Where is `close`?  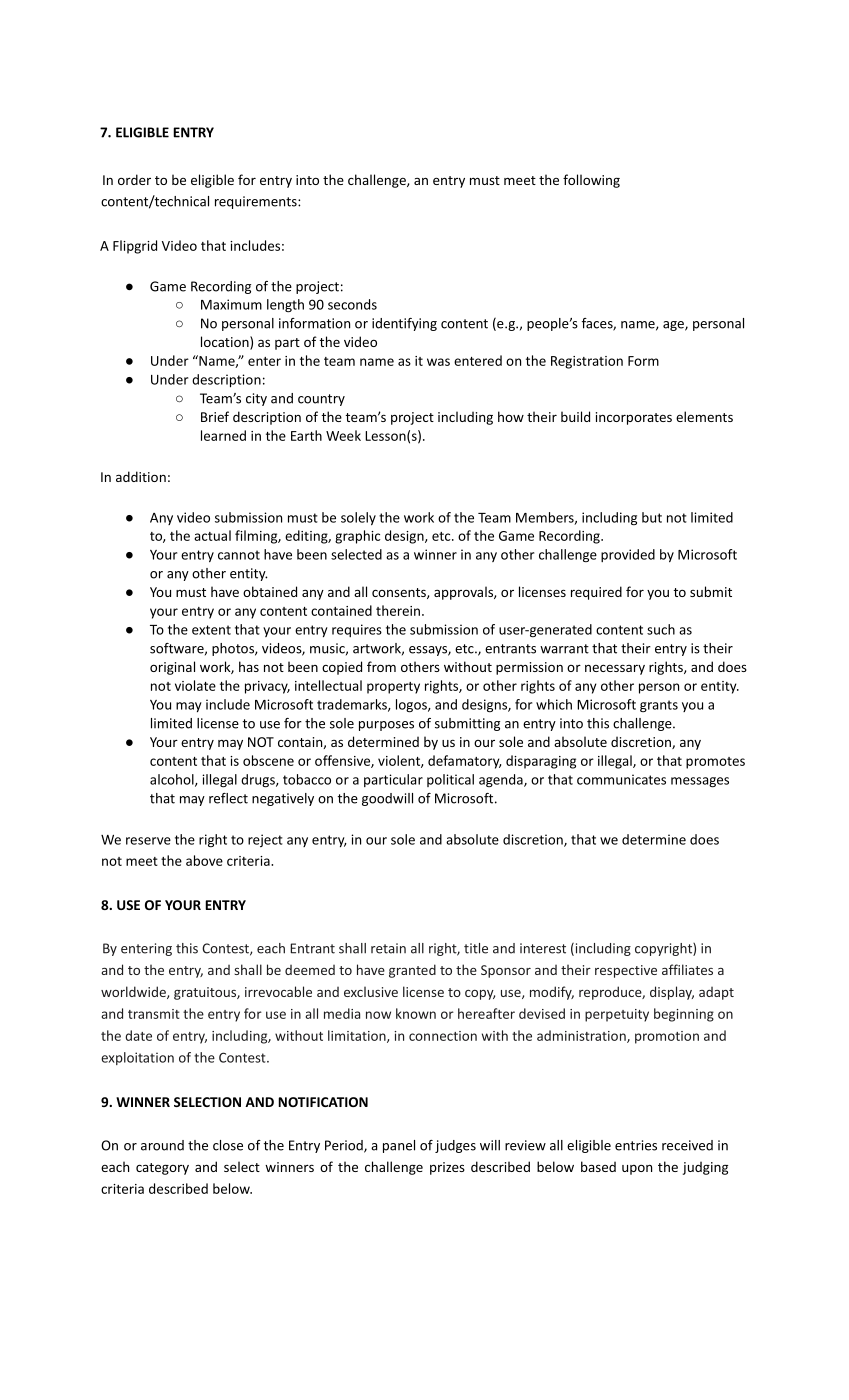 close is located at coordinates (228, 1145).
